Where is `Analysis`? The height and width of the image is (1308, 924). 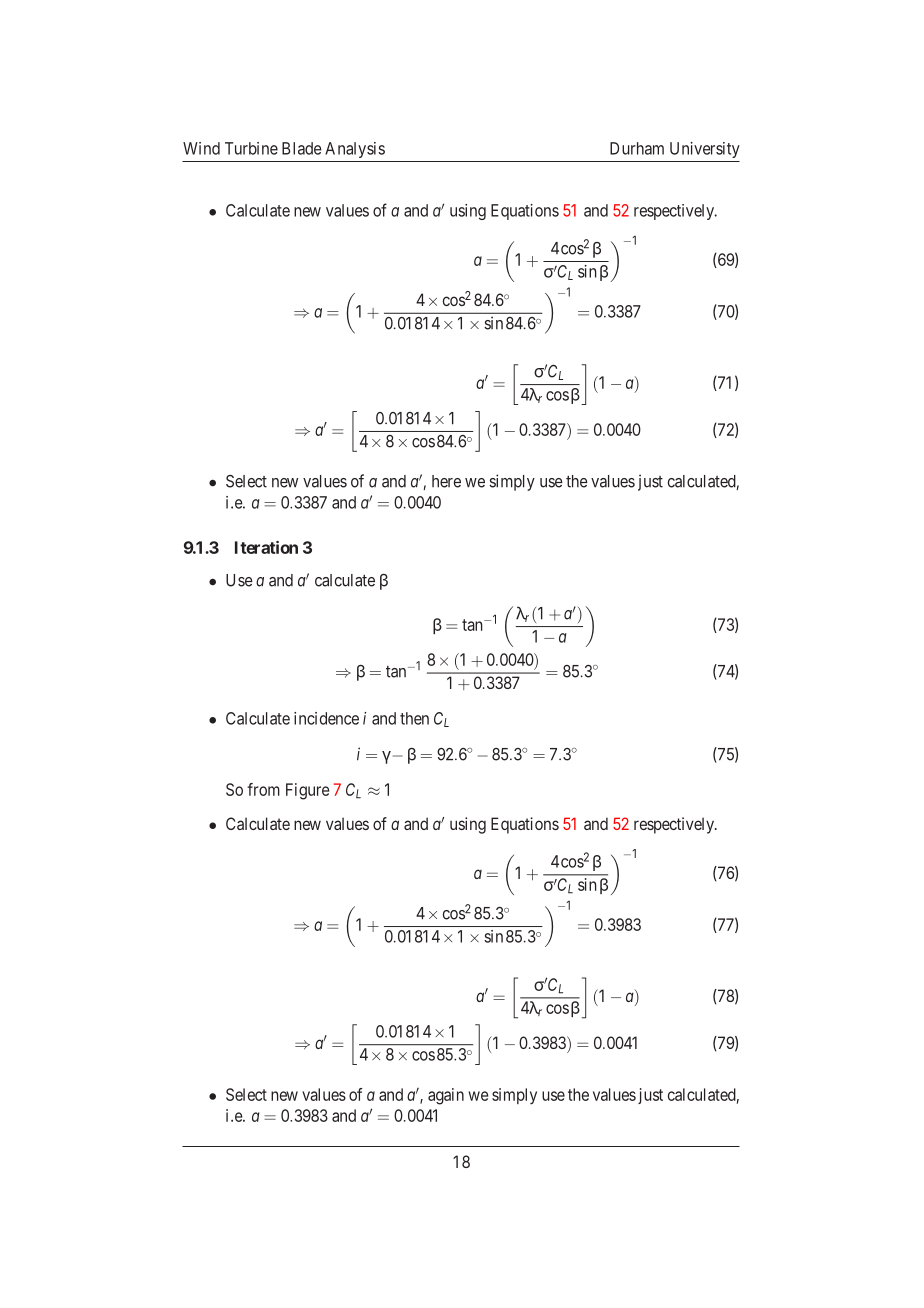
Analysis is located at coordinates (355, 150).
